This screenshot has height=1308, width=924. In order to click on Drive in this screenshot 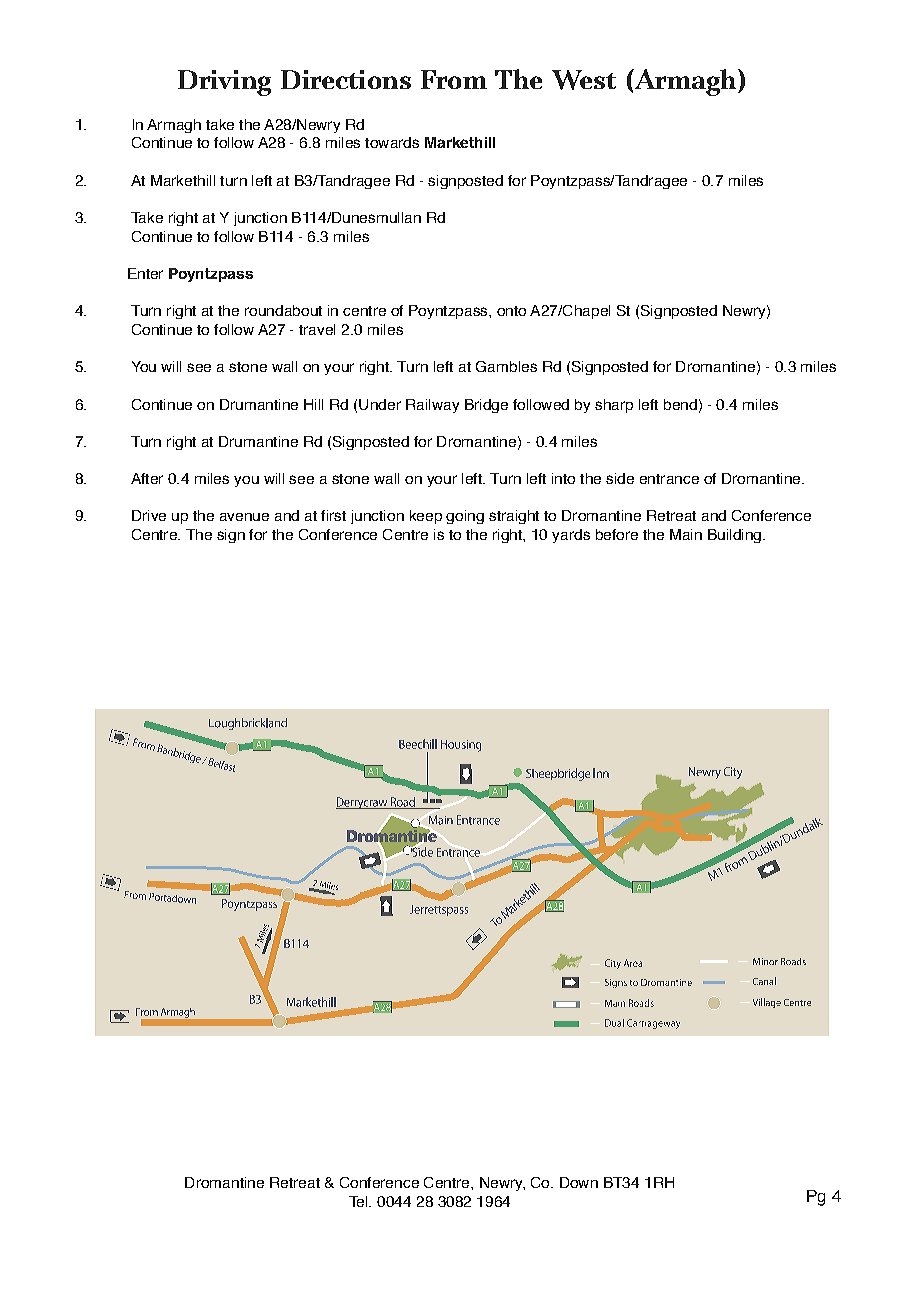, I will do `click(149, 515)`.
